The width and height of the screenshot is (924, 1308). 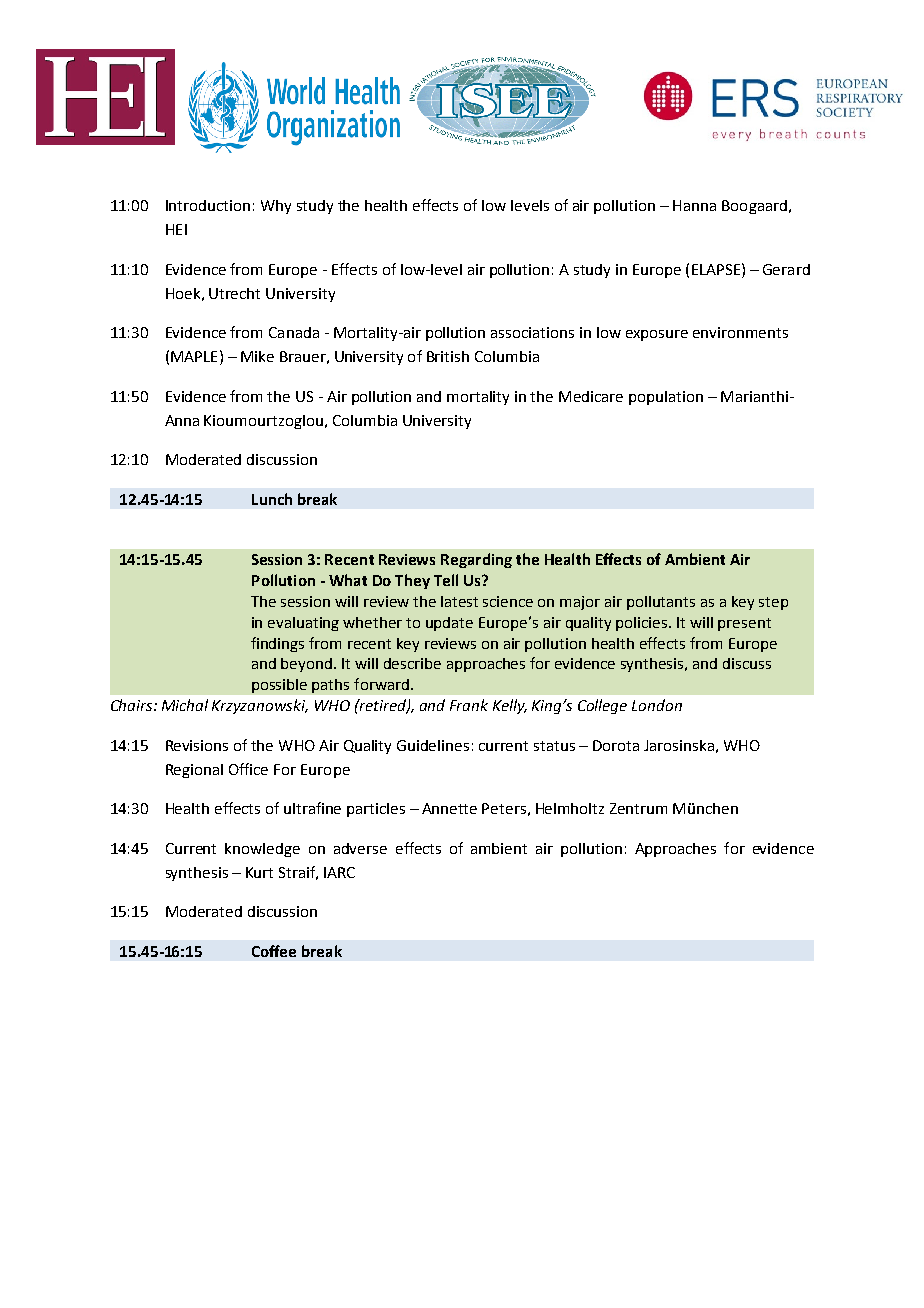 I want to click on HEI, so click(x=176, y=229).
